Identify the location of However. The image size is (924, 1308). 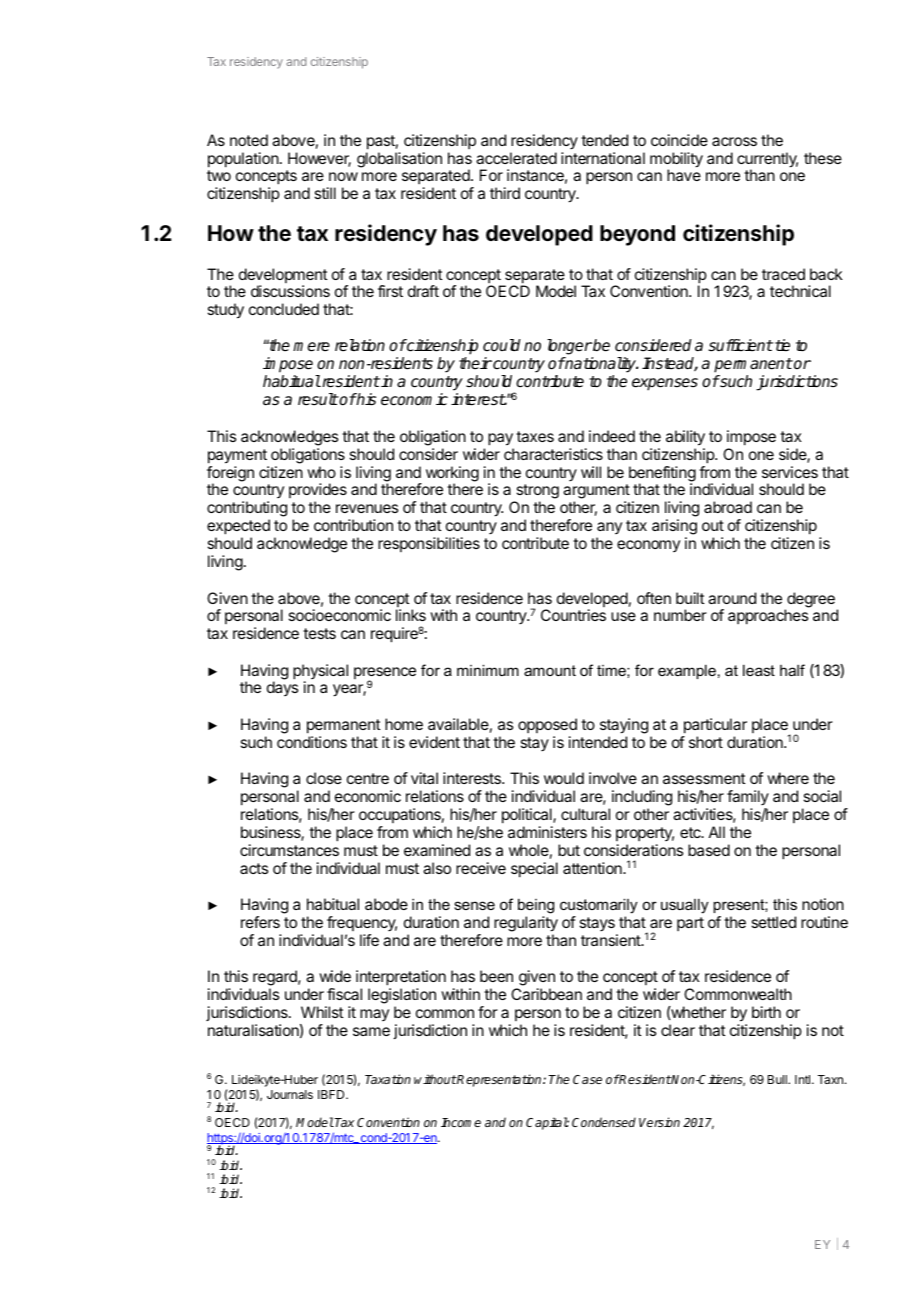
(319, 159).
